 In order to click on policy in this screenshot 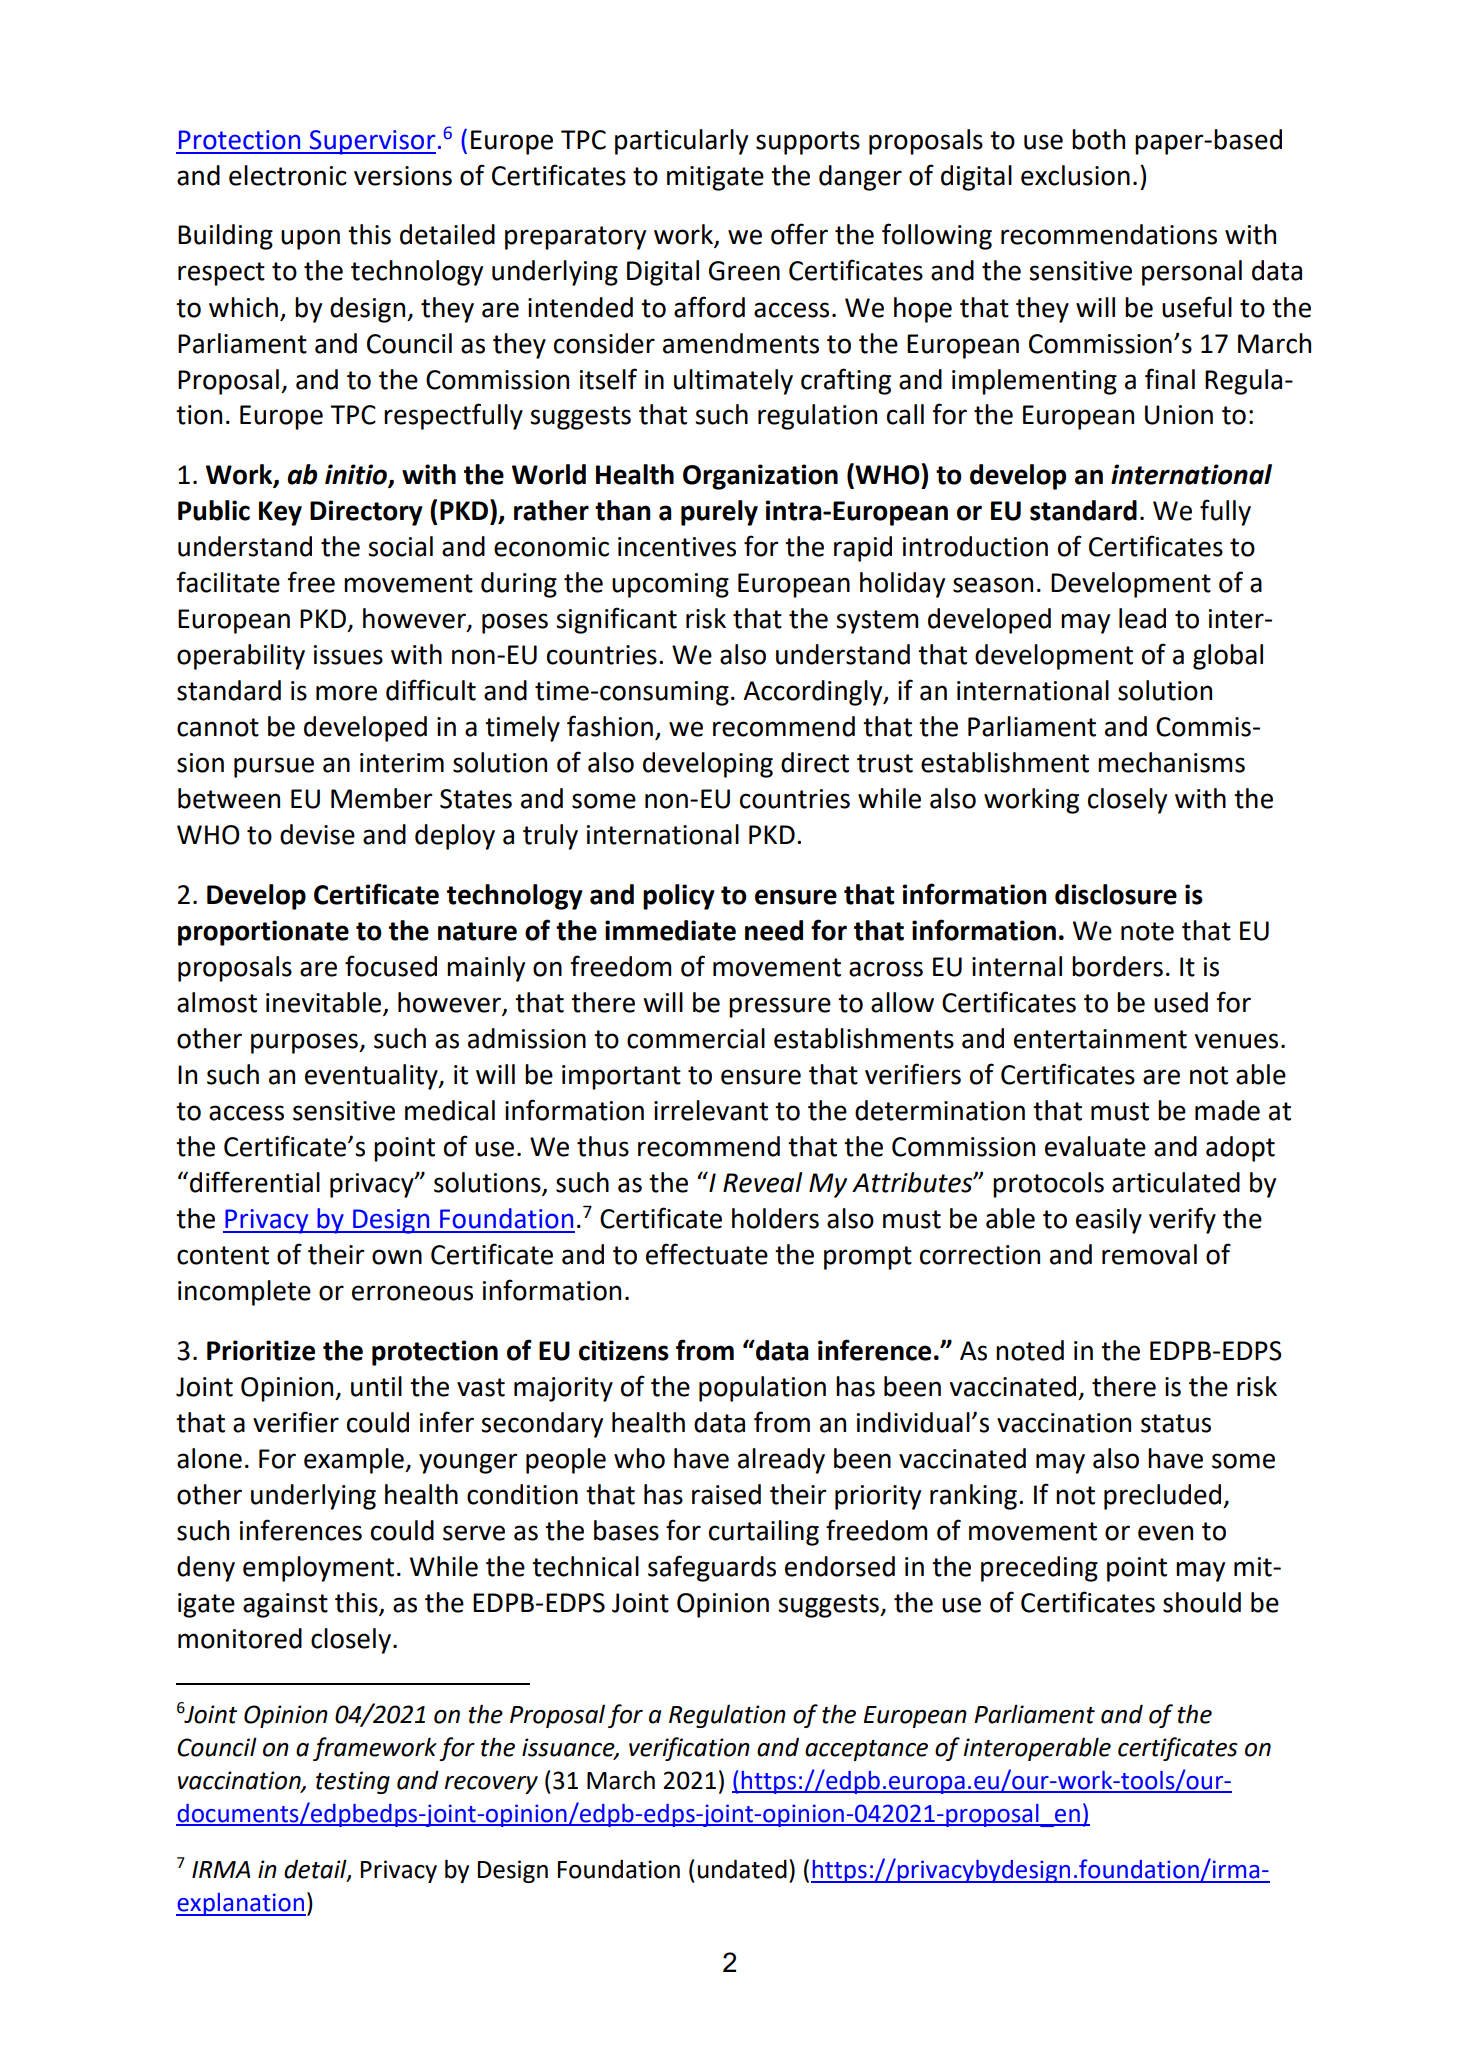, I will do `click(679, 897)`.
